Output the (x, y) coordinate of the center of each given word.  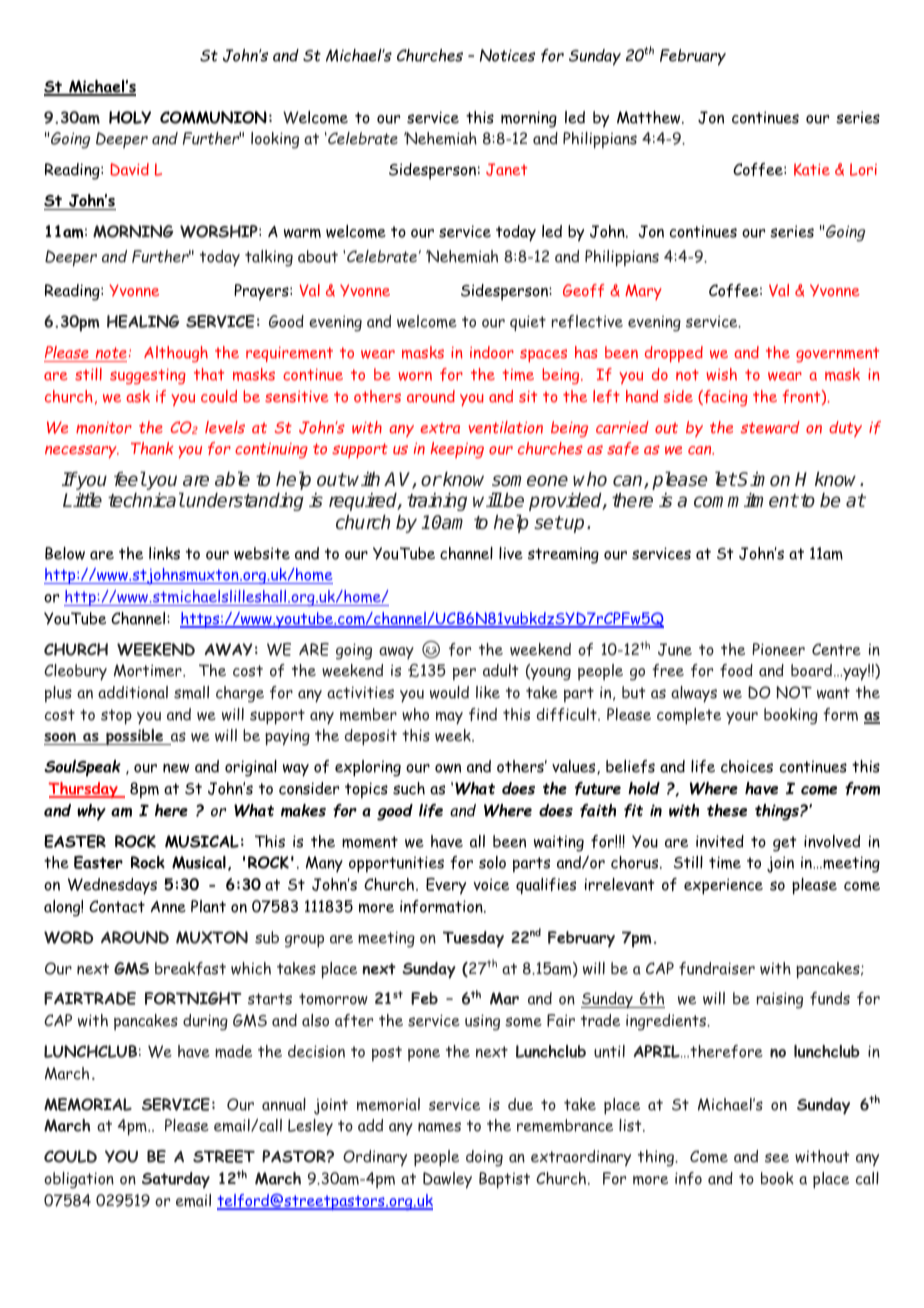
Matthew (650, 117)
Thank (152, 448)
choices (747, 766)
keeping (457, 450)
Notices (507, 55)
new (176, 768)
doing (484, 1158)
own (448, 768)
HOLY (130, 117)
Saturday (176, 1180)
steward (770, 427)
